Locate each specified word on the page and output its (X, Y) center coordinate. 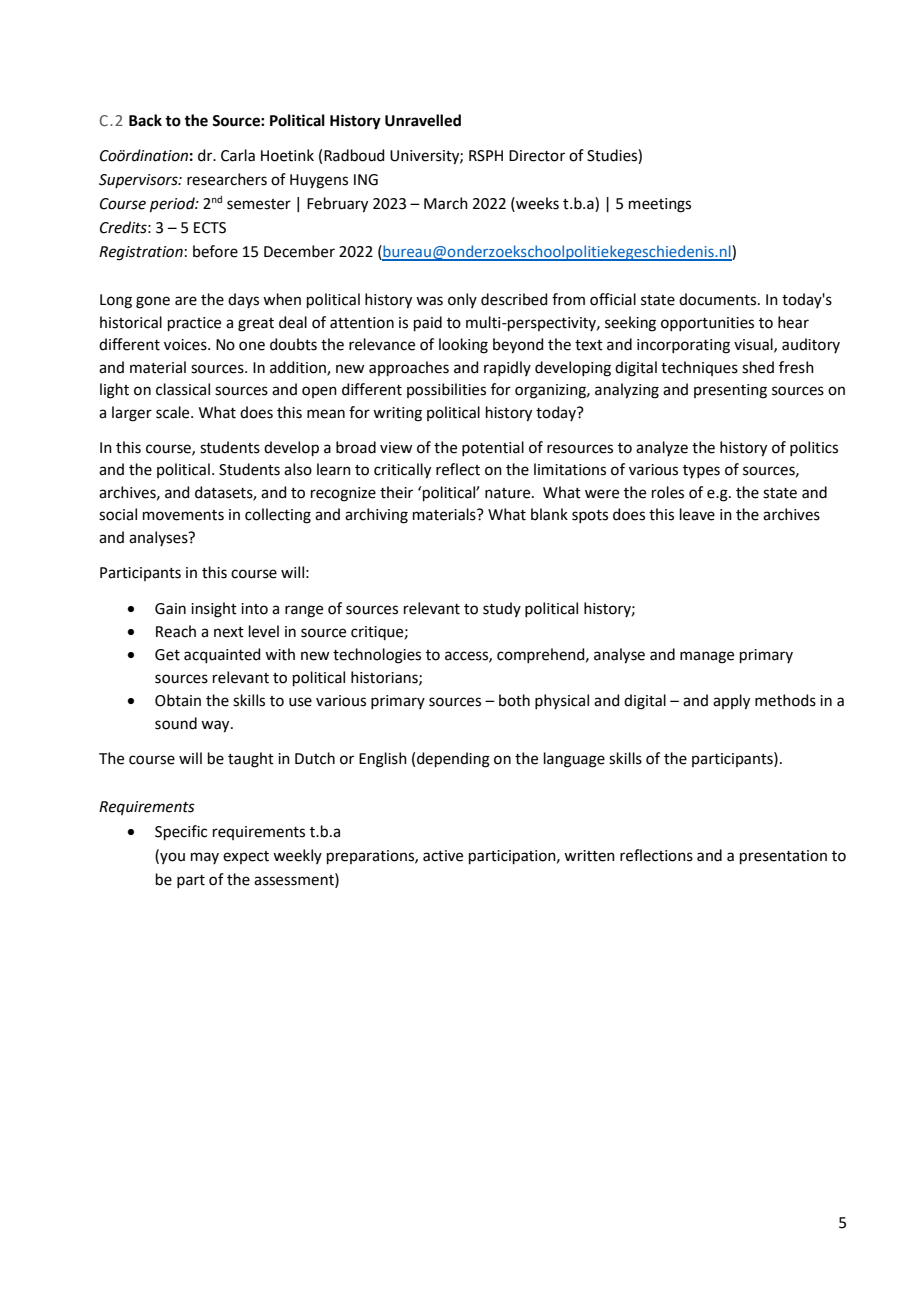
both (514, 700)
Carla (238, 155)
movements (183, 515)
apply (731, 702)
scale (174, 412)
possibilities (446, 390)
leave (697, 514)
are (186, 301)
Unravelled (423, 120)
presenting (730, 391)
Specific (181, 832)
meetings (660, 205)
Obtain (178, 700)
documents (719, 299)
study (502, 609)
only (462, 300)
